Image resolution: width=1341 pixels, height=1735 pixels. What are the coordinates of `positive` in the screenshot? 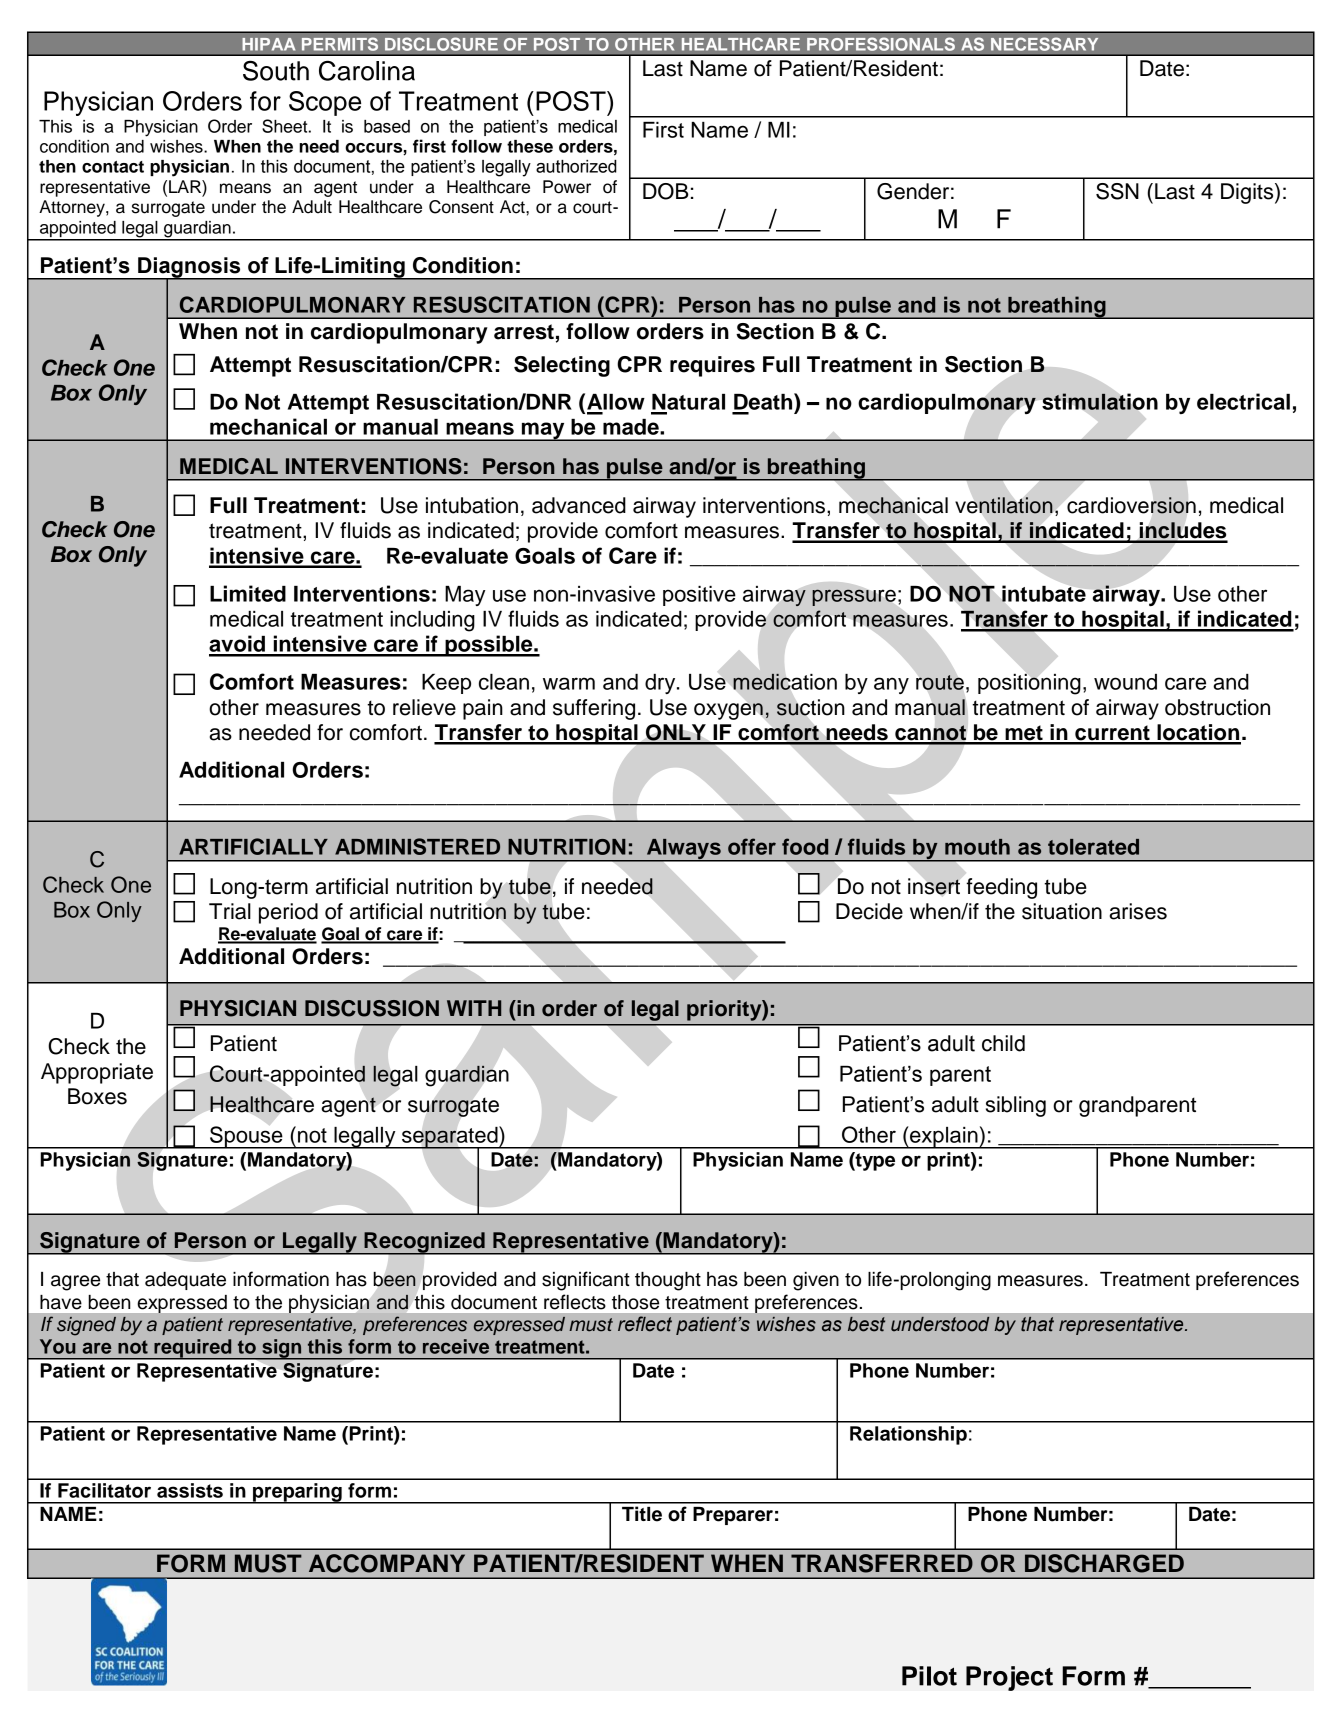 It's located at (699, 596).
